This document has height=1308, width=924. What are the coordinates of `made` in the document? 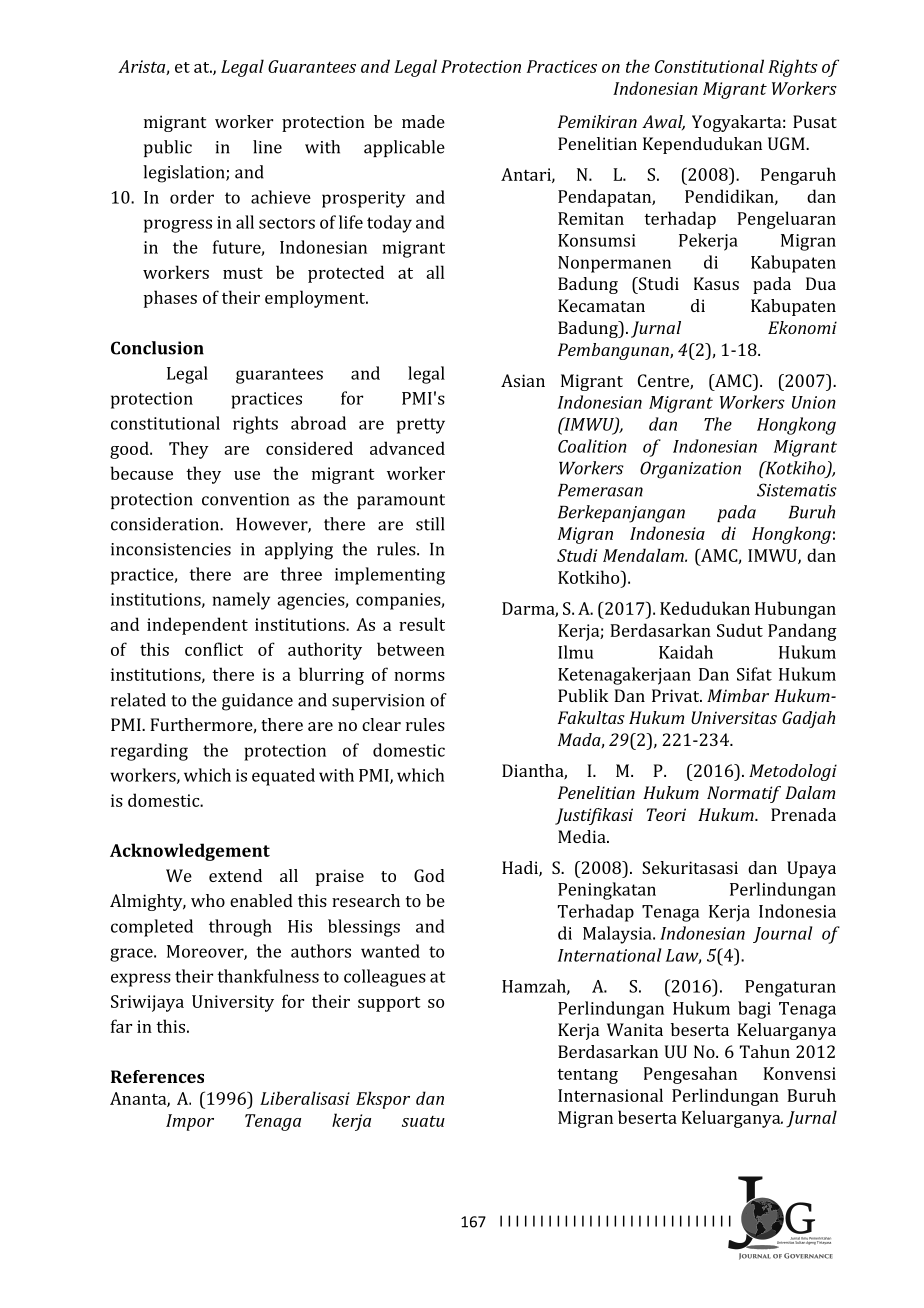 It's located at (423, 121).
